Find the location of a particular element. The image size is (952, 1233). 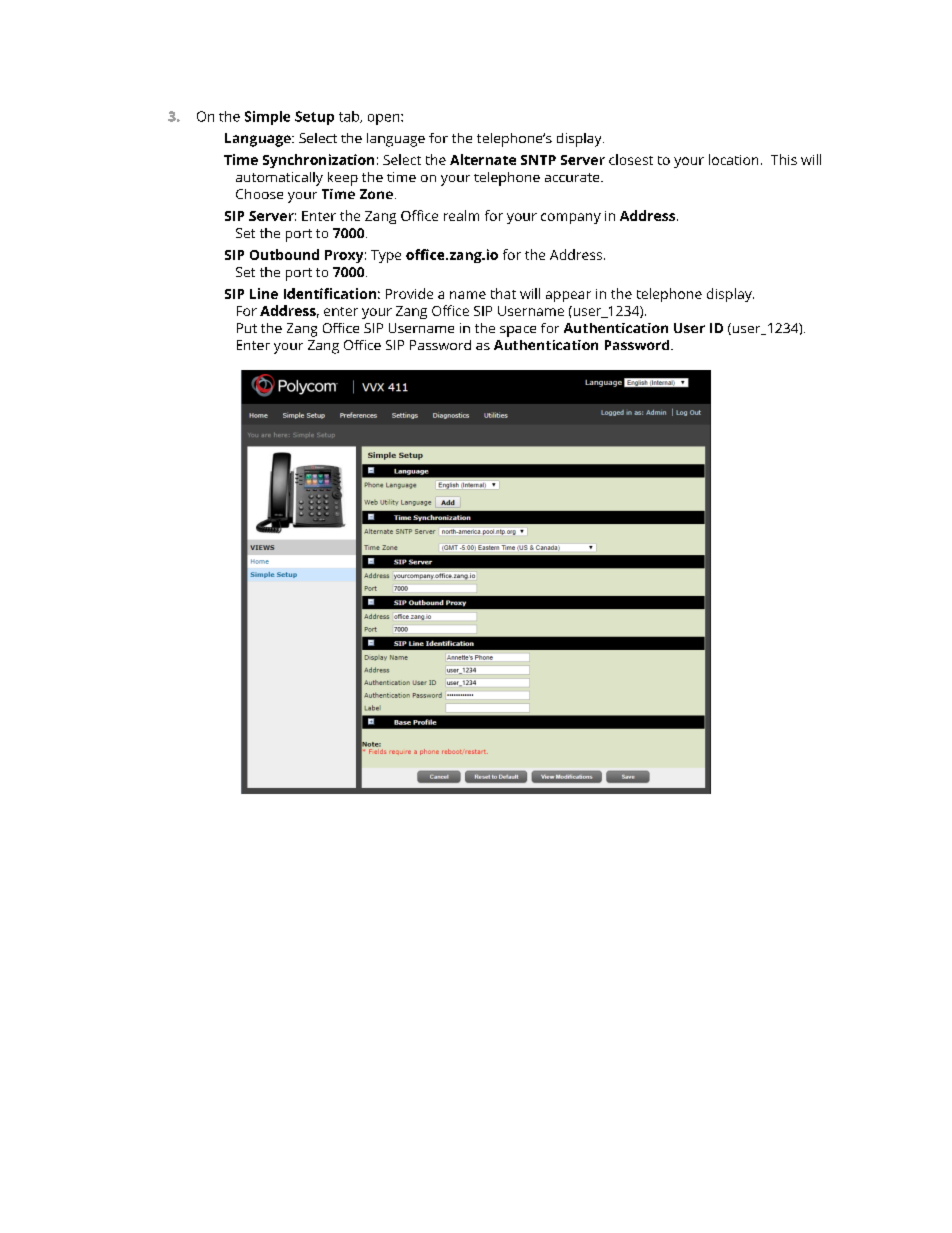

This is located at coordinates (784, 159).
